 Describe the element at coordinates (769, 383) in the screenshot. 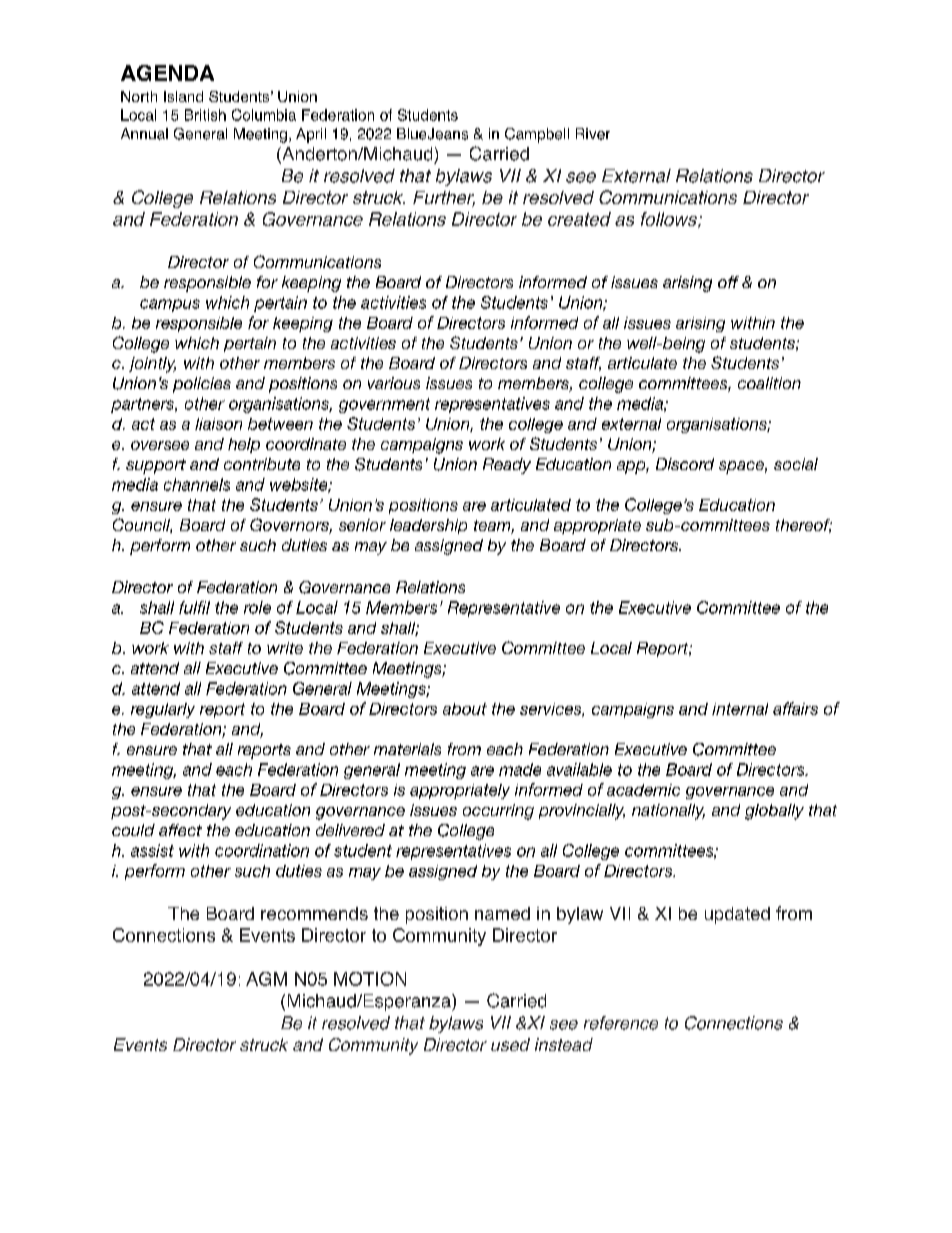

I see `coalition` at that location.
